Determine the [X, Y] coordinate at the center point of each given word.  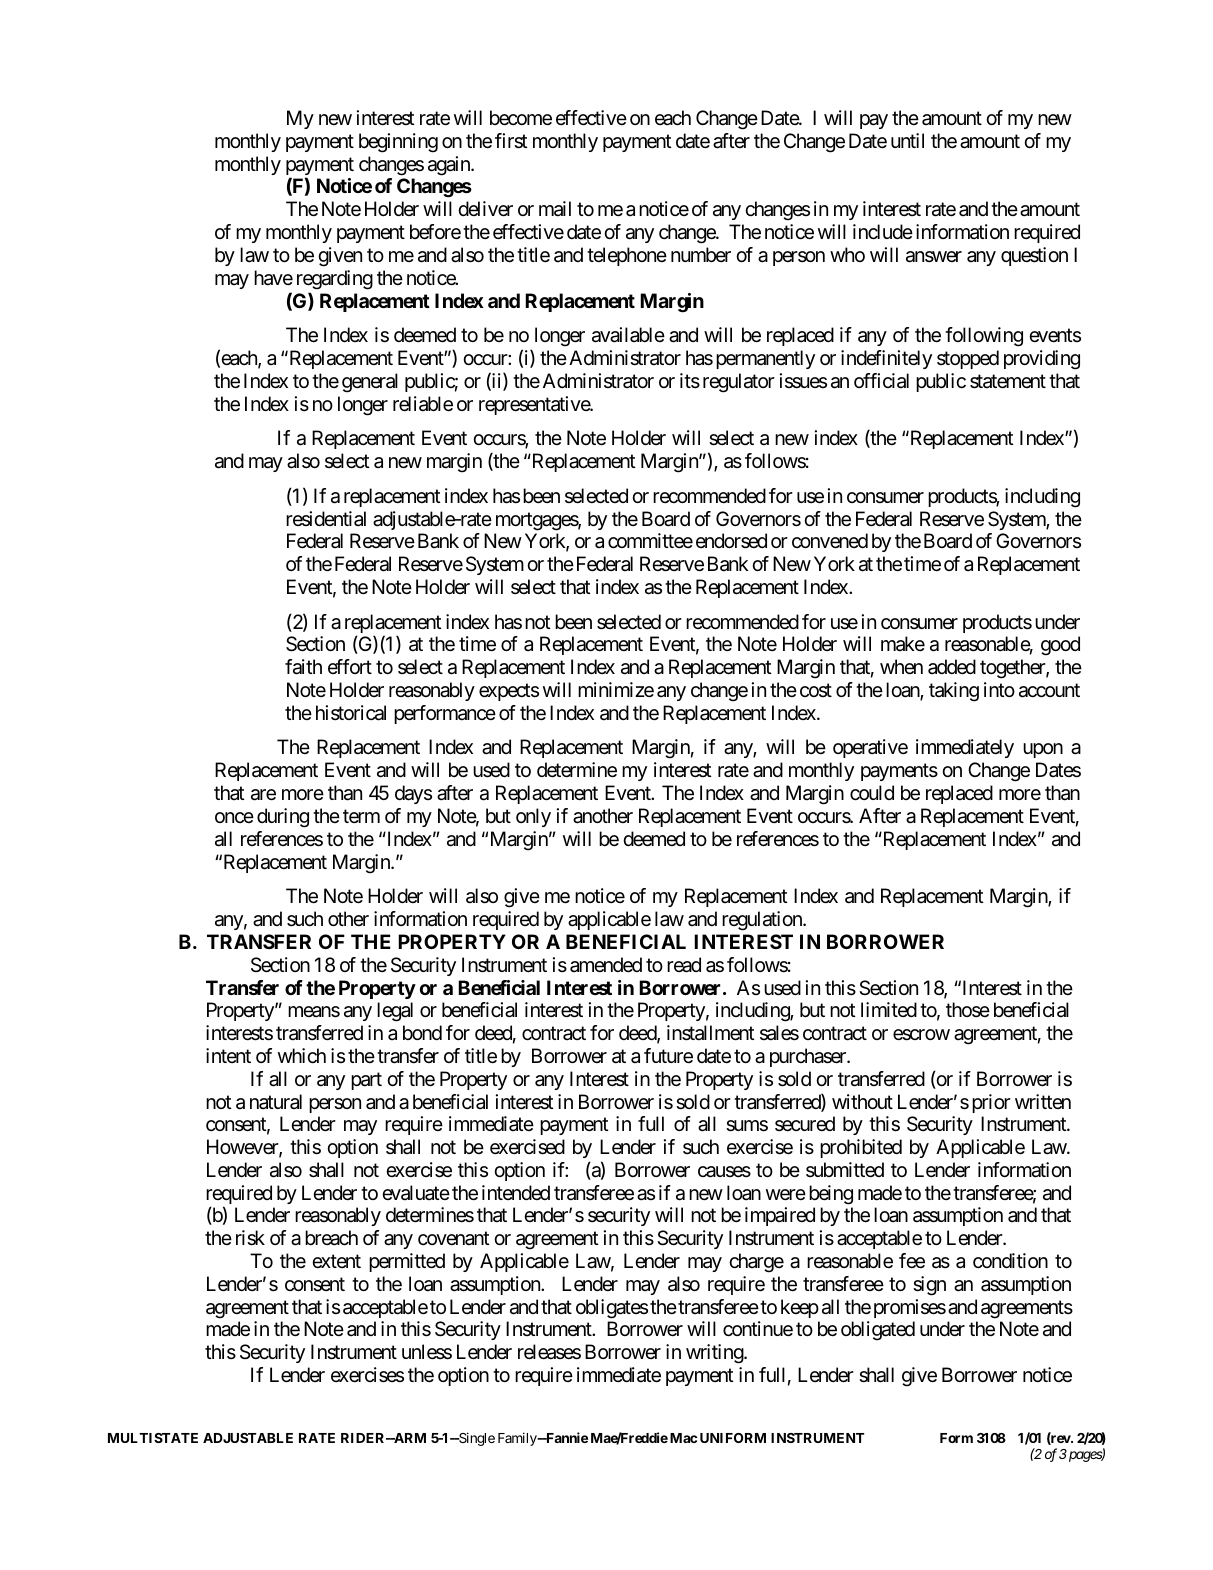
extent [336, 1261]
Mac [683, 1438]
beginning [398, 143]
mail [555, 209]
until [907, 140]
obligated [878, 1331]
